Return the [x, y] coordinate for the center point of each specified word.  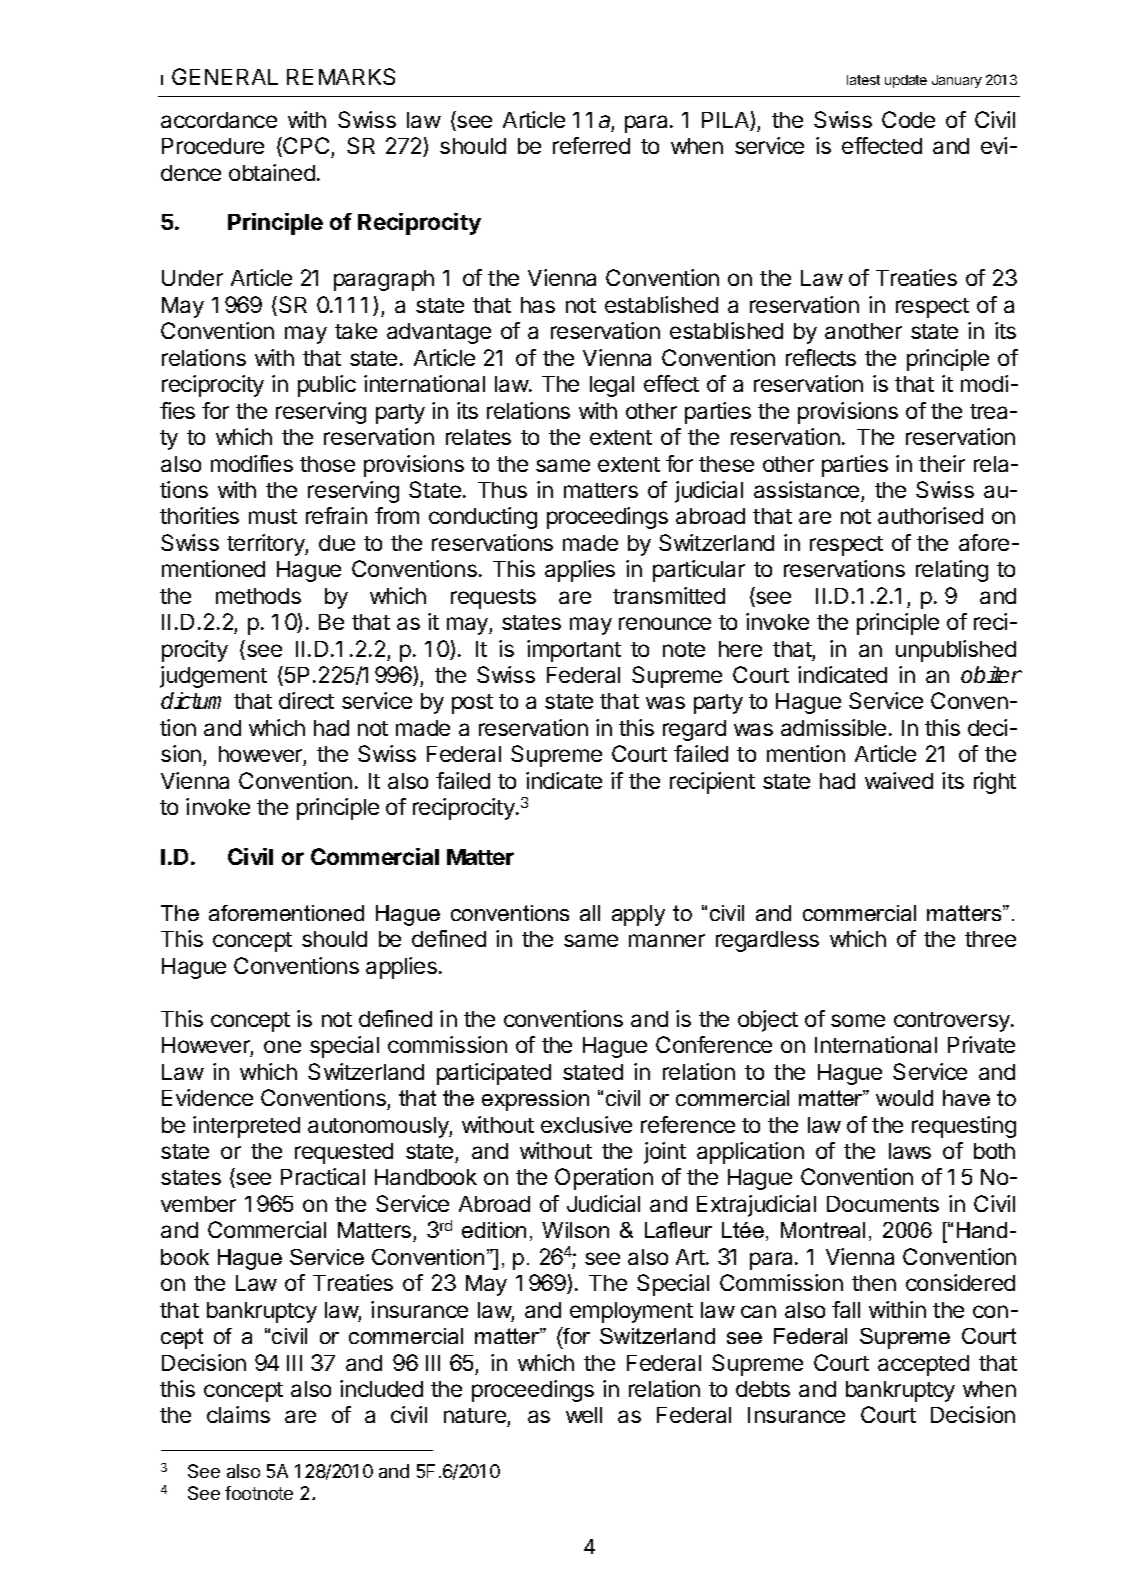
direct [306, 700]
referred [591, 145]
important [574, 651]
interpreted [246, 1127]
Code [908, 119]
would [904, 1098]
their [942, 463]
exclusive [586, 1124]
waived [899, 780]
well [584, 1415]
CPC [306, 147]
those [327, 464]
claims [238, 1414]
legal [612, 386]
